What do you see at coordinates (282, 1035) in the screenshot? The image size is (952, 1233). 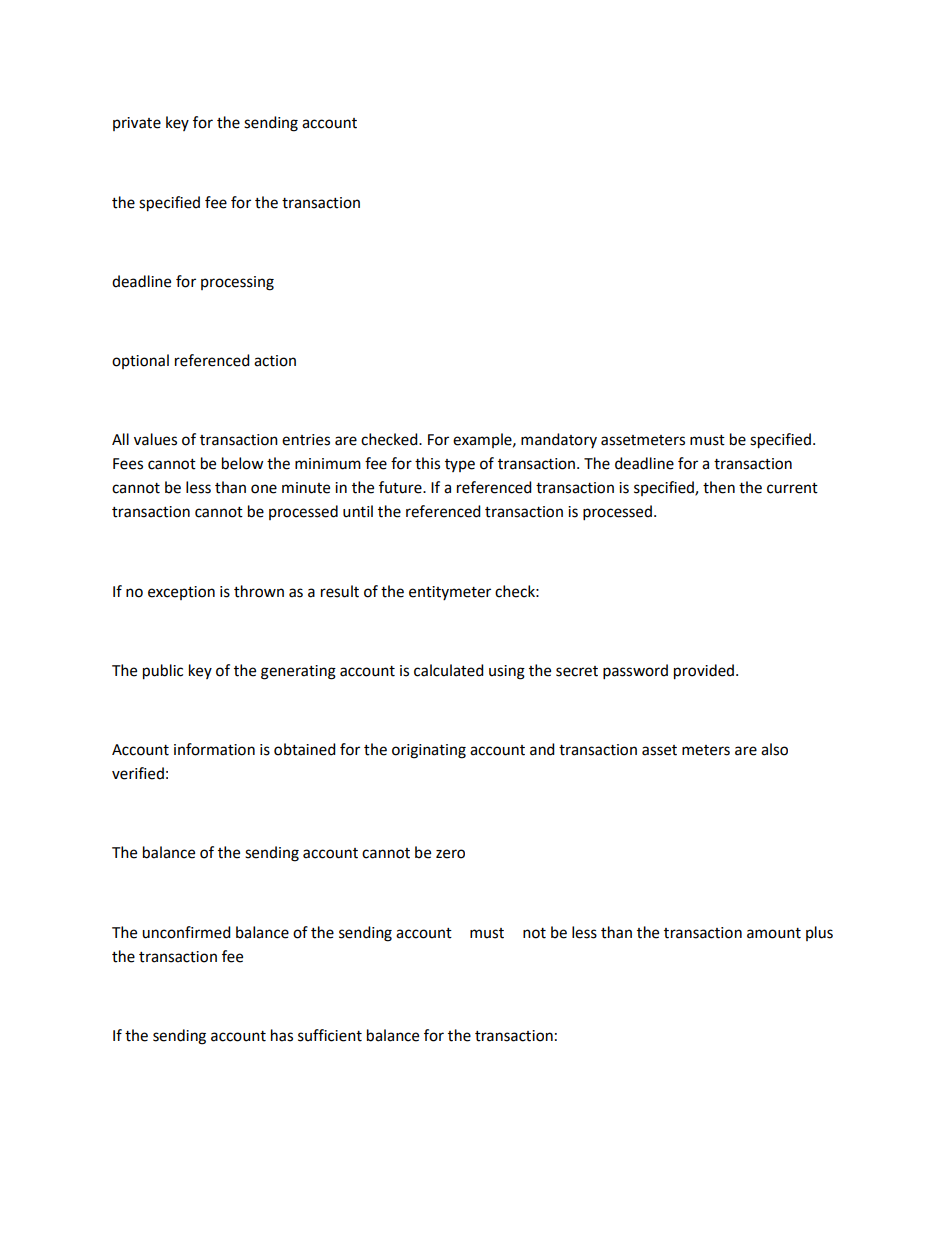 I see `has` at bounding box center [282, 1035].
